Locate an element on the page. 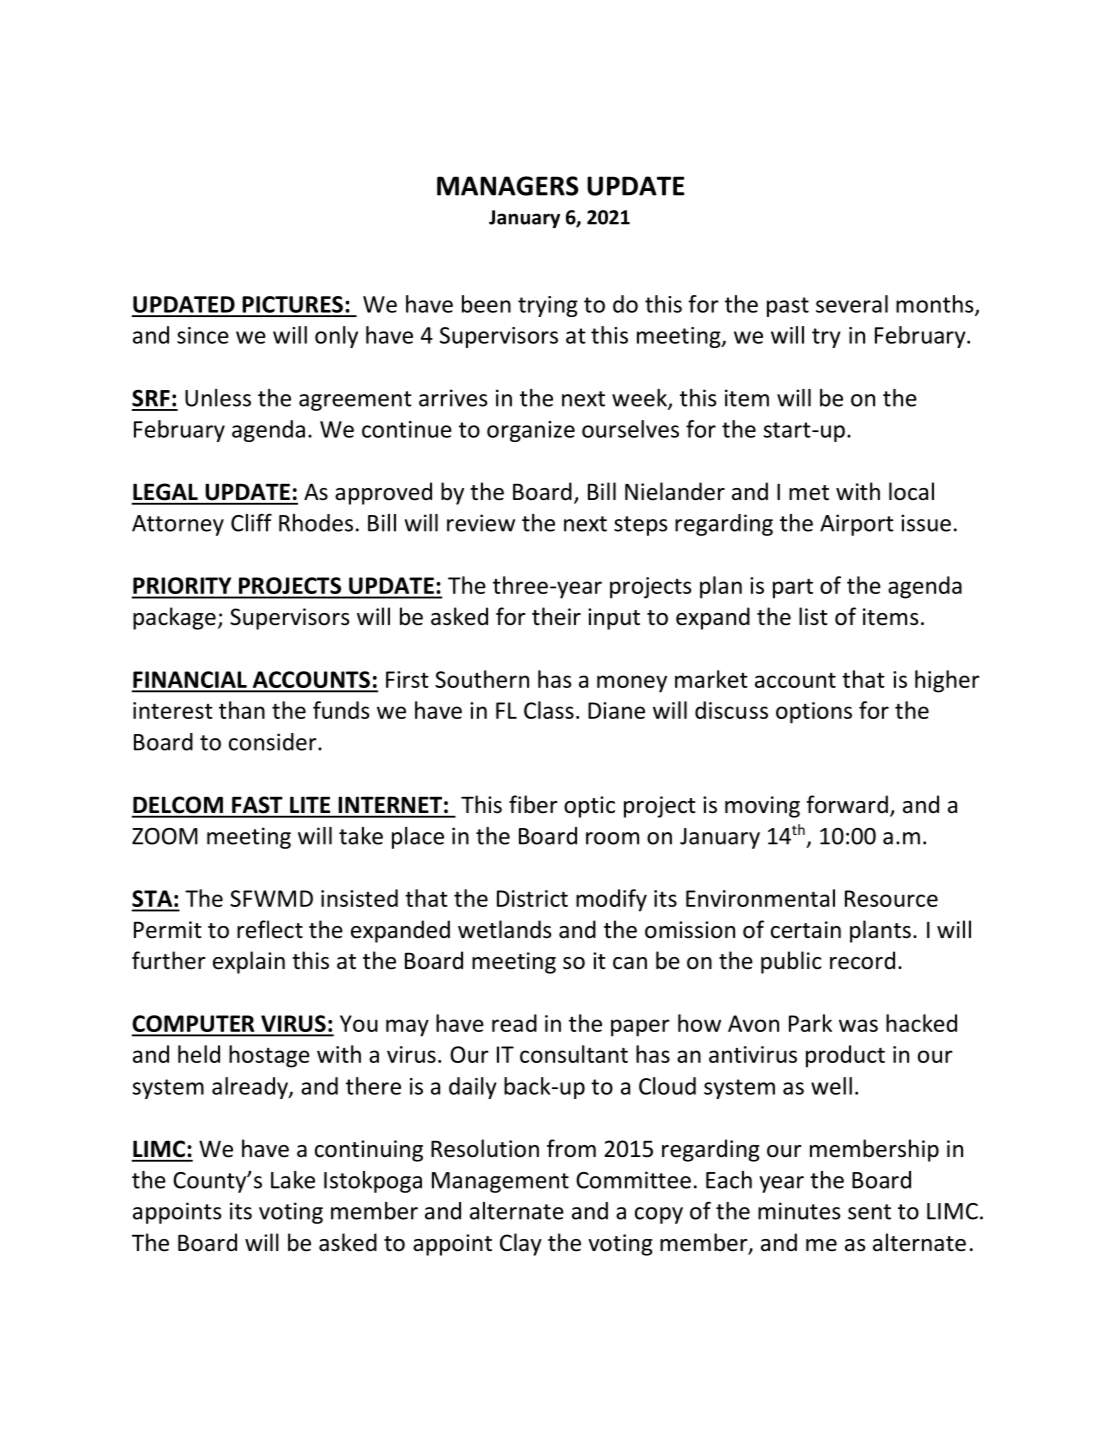  record is located at coordinates (862, 960).
